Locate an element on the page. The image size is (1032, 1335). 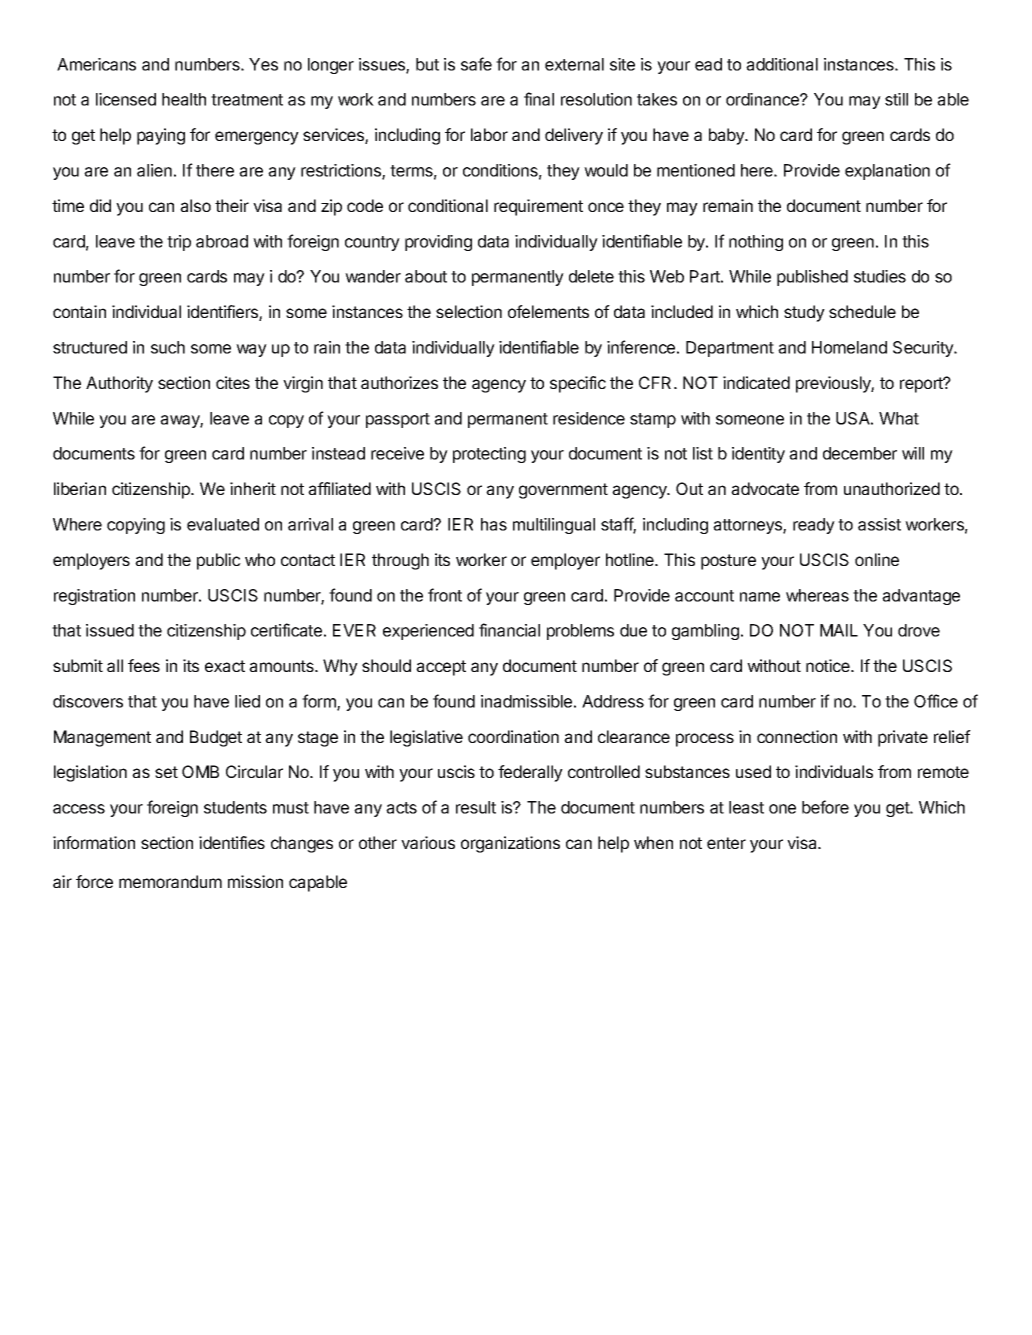
Homeland is located at coordinates (849, 347).
